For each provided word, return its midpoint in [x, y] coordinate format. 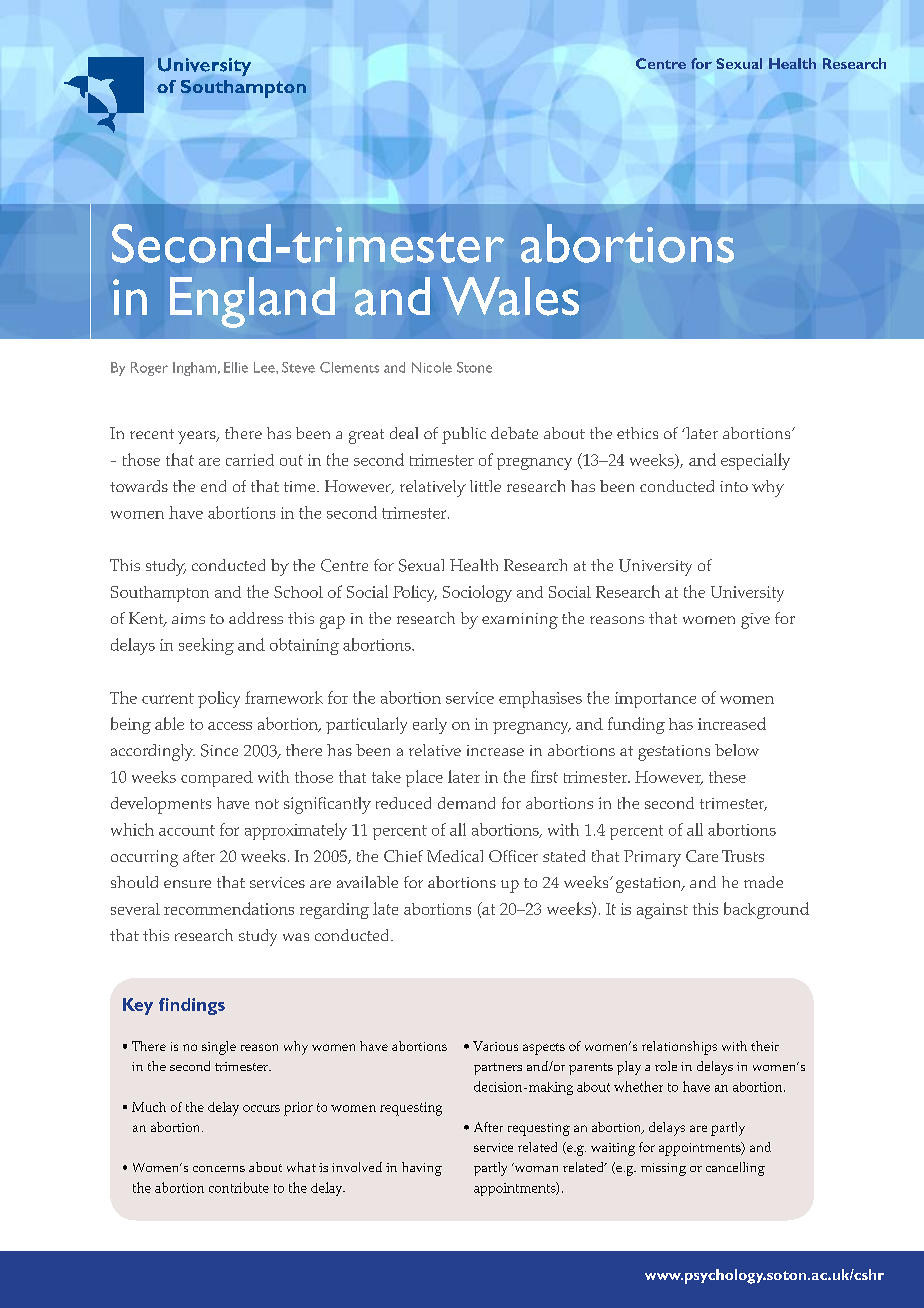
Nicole [432, 367]
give [755, 621]
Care [702, 856]
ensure [187, 884]
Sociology [477, 593]
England [252, 302]
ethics [637, 433]
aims [188, 618]
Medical [455, 856]
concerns [219, 1169]
